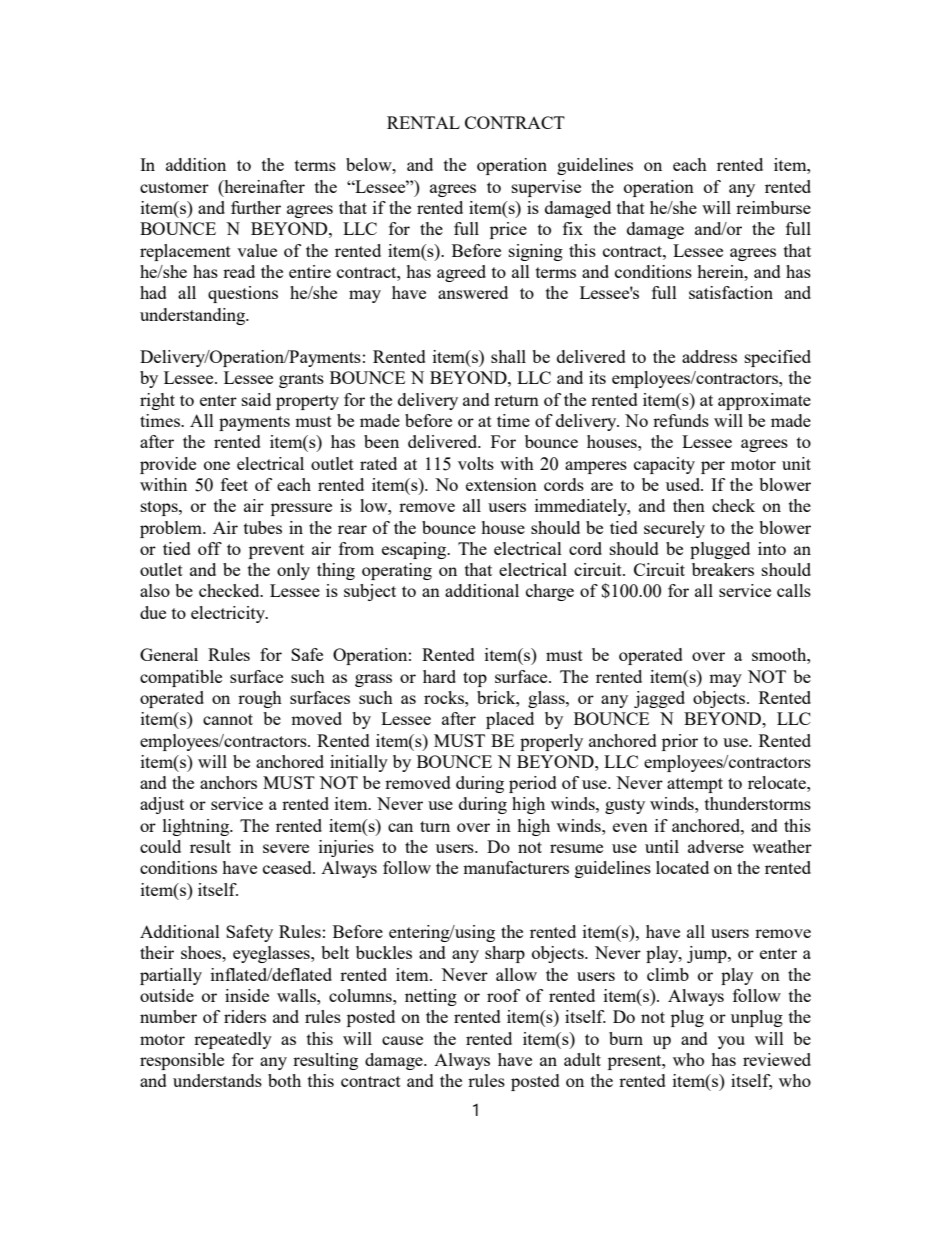  I want to click on RENTAL, so click(423, 122).
